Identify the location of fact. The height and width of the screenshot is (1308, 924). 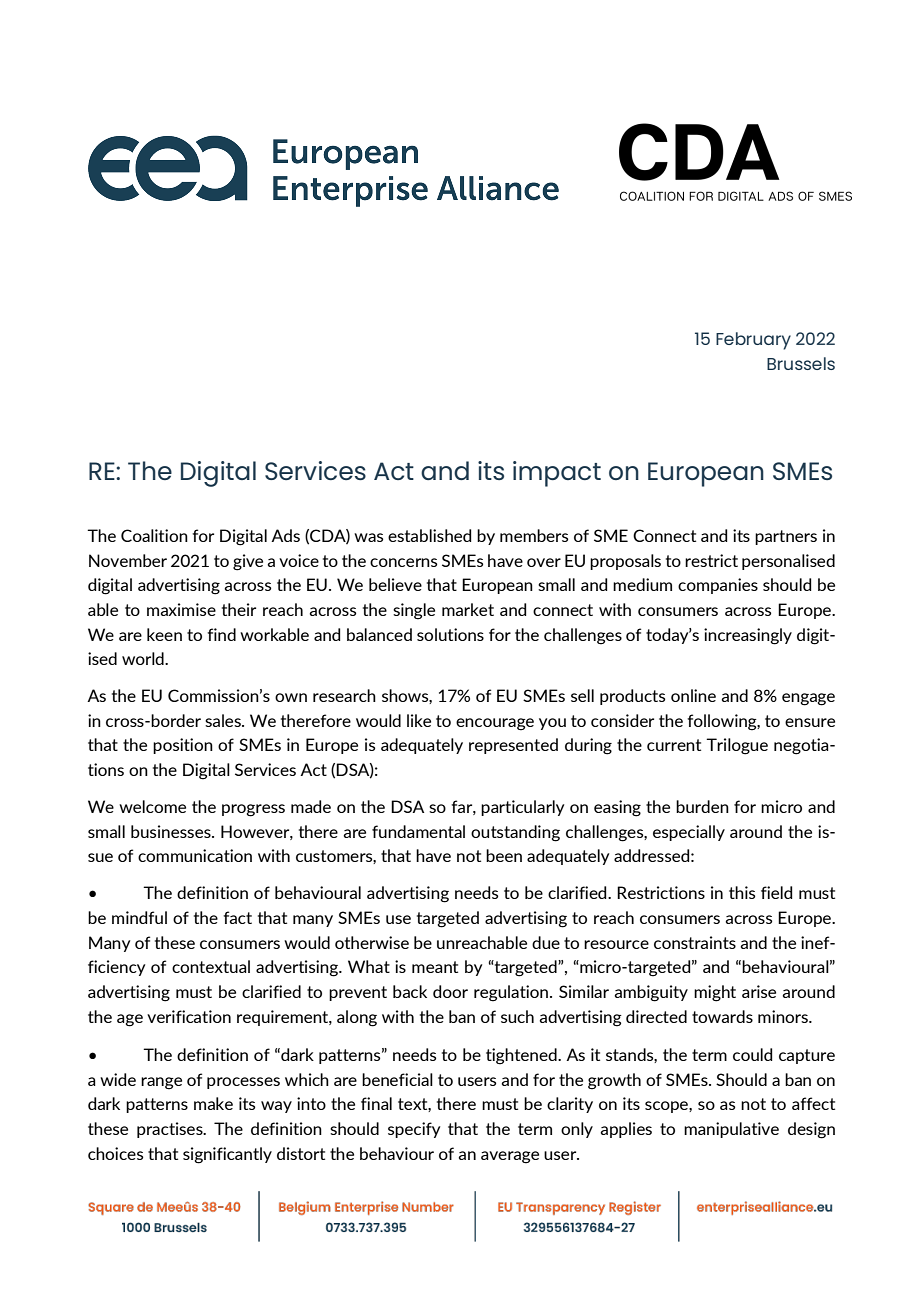
(237, 917).
